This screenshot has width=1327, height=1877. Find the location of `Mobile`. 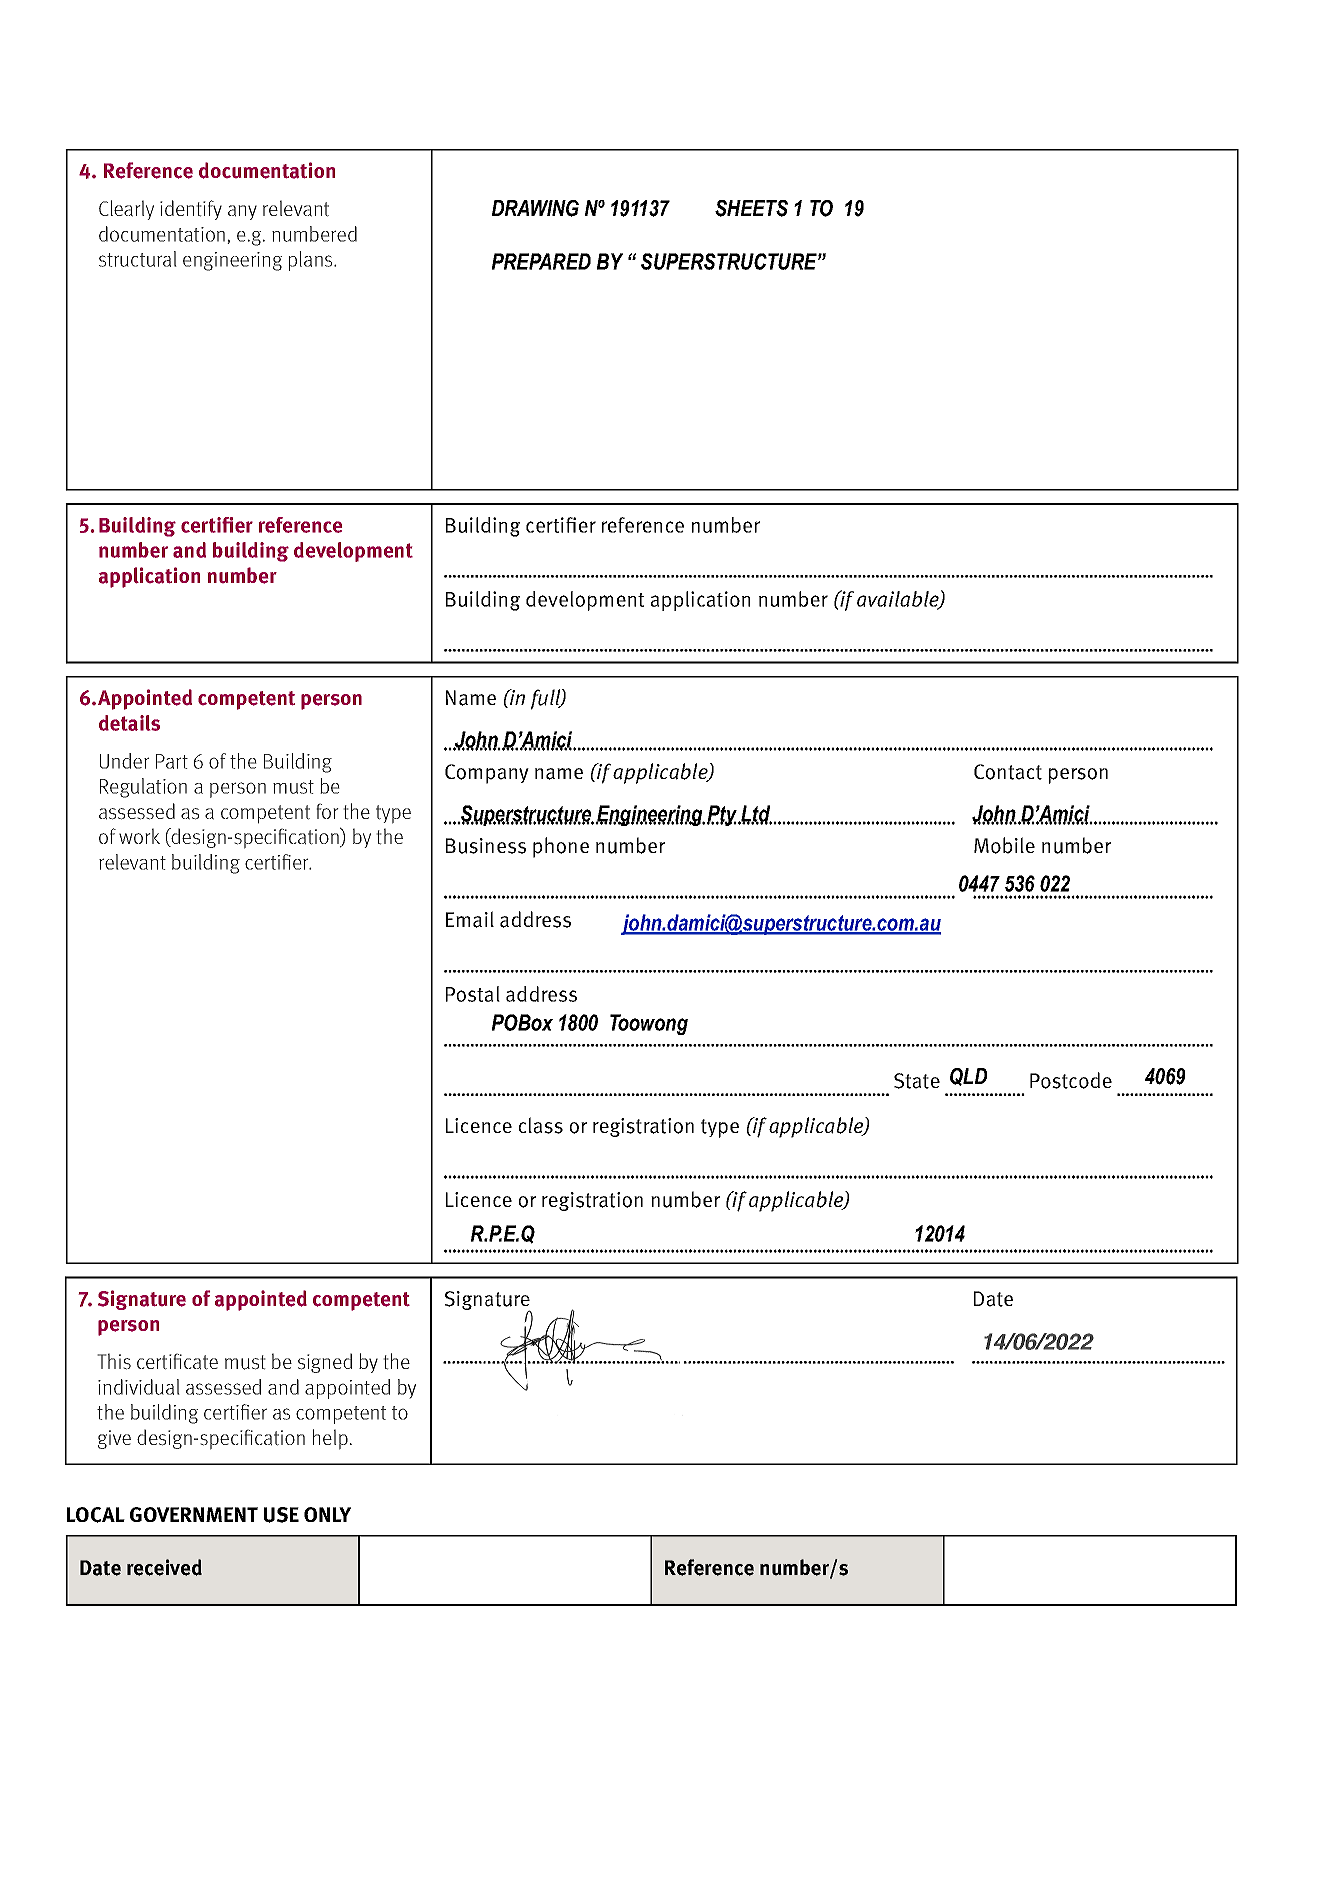

Mobile is located at coordinates (1004, 845).
